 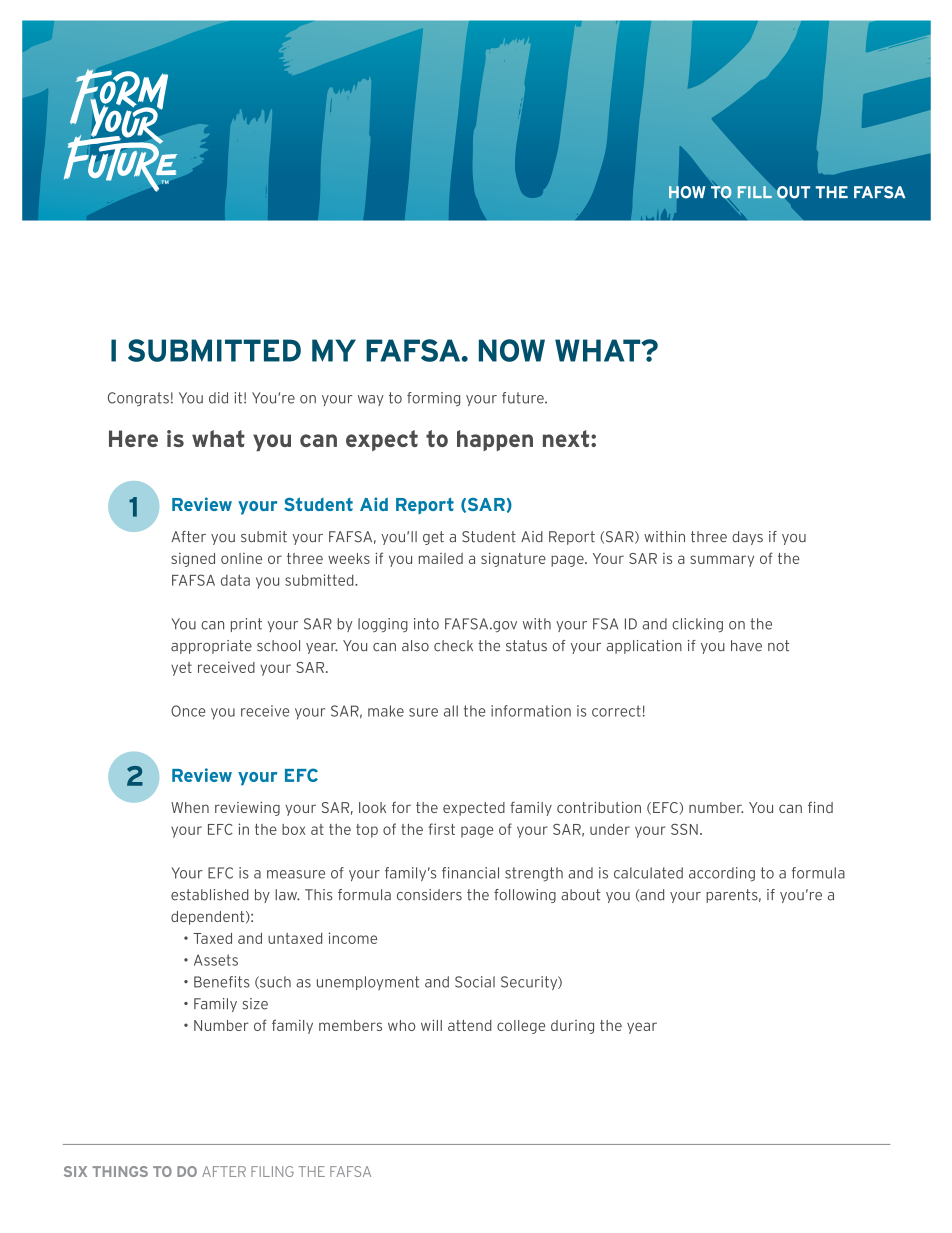 I want to click on find, so click(x=820, y=807).
